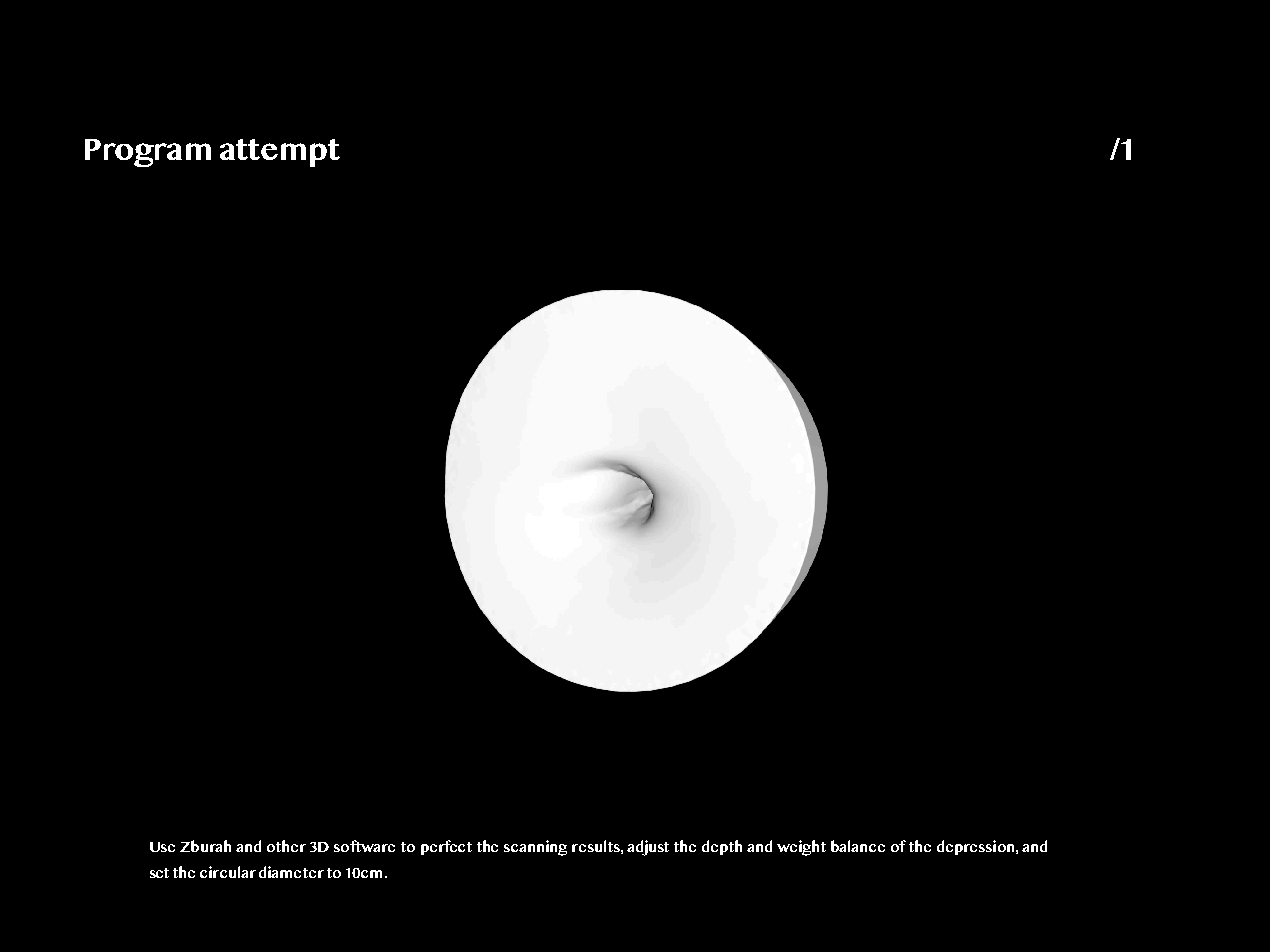 The image size is (1270, 952). Describe the element at coordinates (801, 848) in the screenshot. I see `weight` at that location.
